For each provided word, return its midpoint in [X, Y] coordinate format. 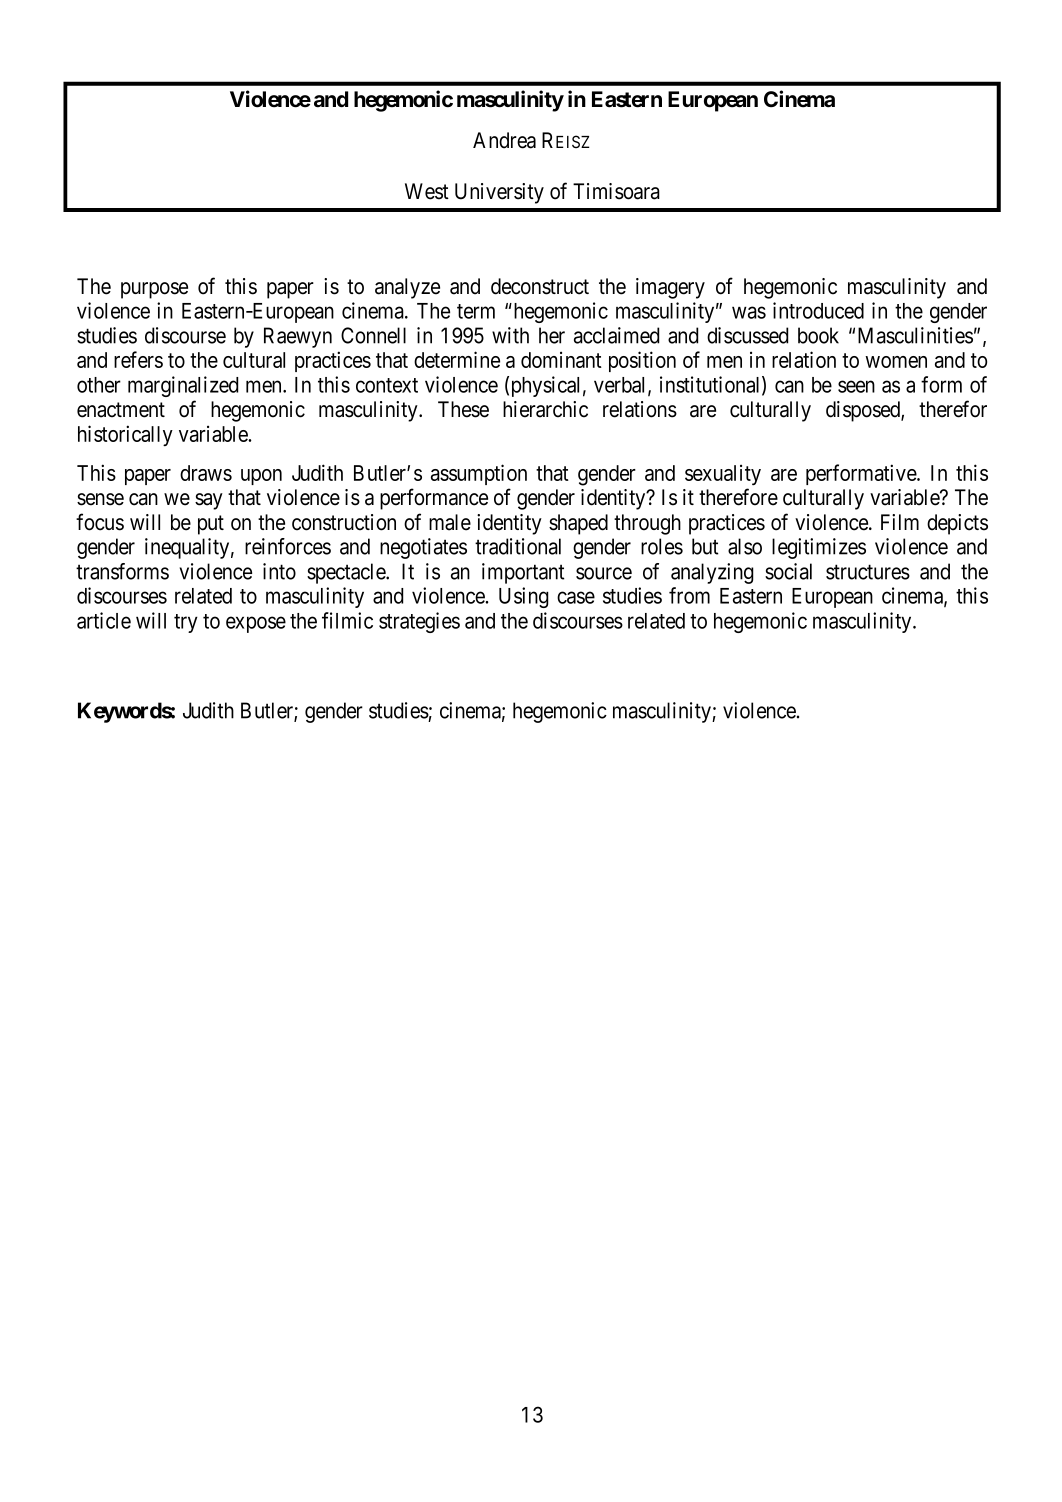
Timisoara [616, 191]
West [427, 191]
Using [524, 597]
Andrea [504, 140]
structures [868, 572]
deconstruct [540, 286]
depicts [957, 524]
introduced [818, 310]
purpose [154, 290]
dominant [561, 359]
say [209, 501]
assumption [479, 474]
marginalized [183, 386]
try [186, 623]
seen [856, 386]
